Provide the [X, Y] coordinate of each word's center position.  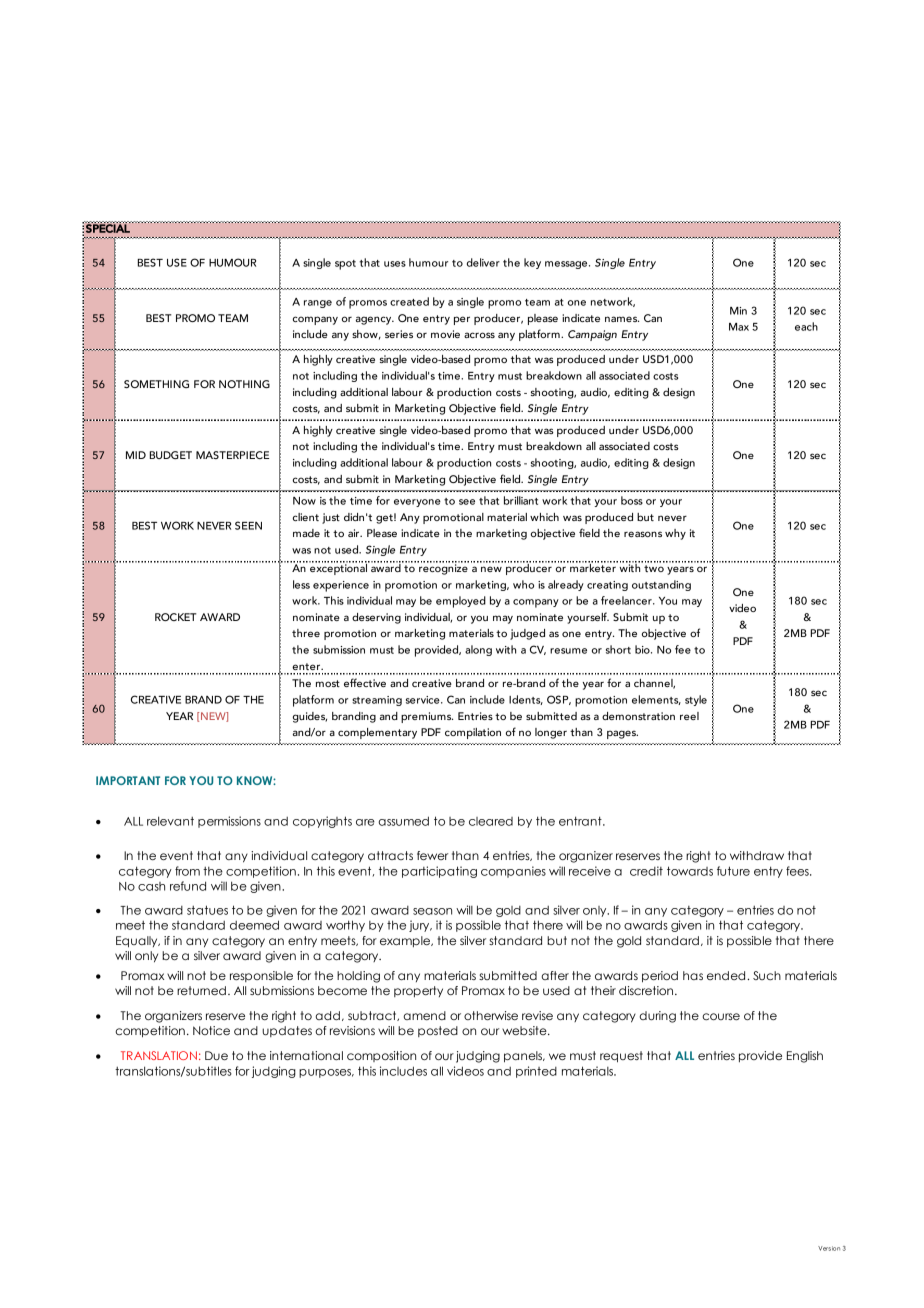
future [733, 871]
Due [216, 1055]
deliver [483, 262]
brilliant [521, 500]
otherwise [491, 1015]
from [187, 871]
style [696, 700]
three [306, 633]
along [478, 650]
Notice [211, 1030]
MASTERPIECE [232, 455]
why [675, 534]
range [318, 304]
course [721, 1016]
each [806, 326]
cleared [491, 821]
